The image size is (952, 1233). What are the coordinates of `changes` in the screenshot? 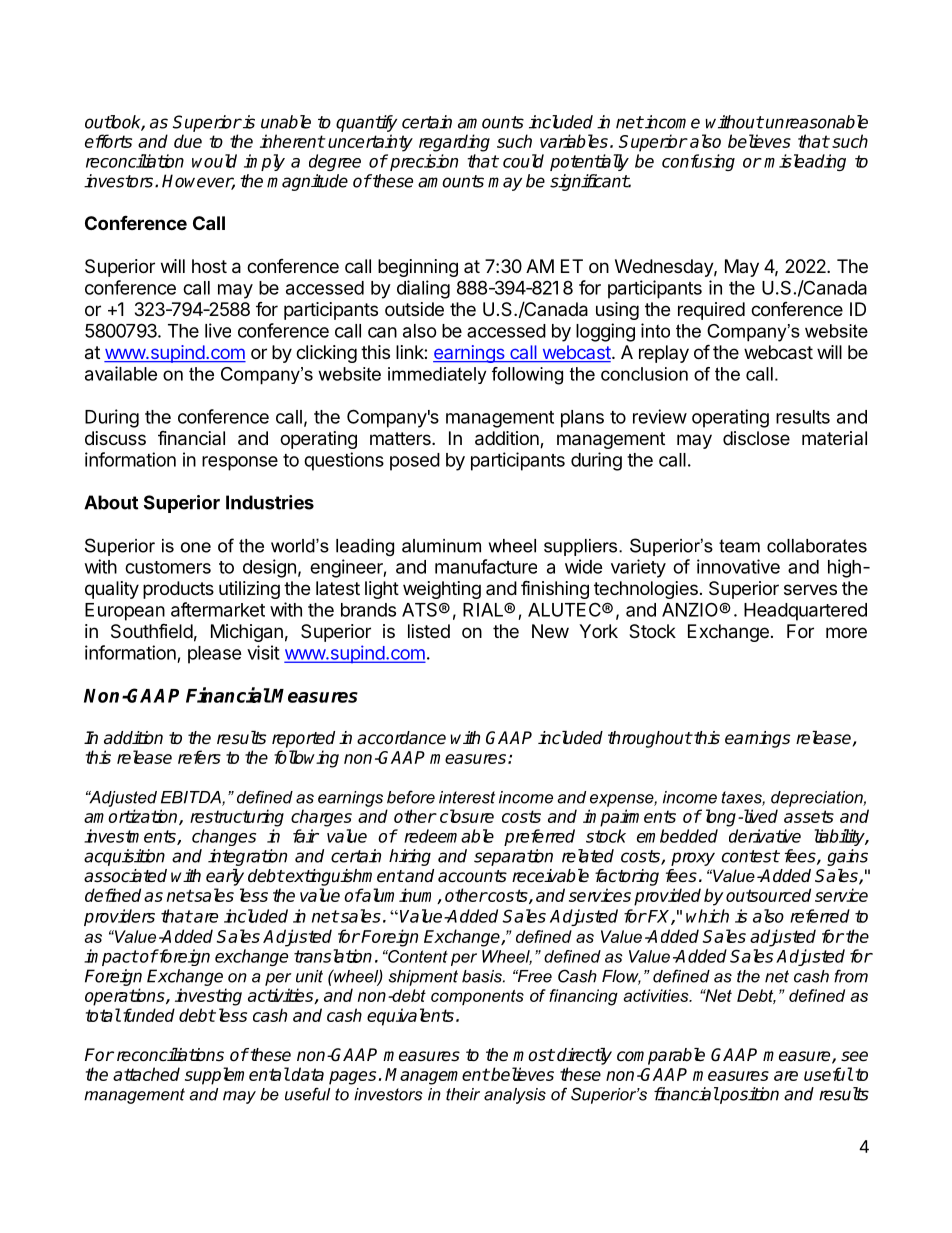 It's located at (224, 837).
